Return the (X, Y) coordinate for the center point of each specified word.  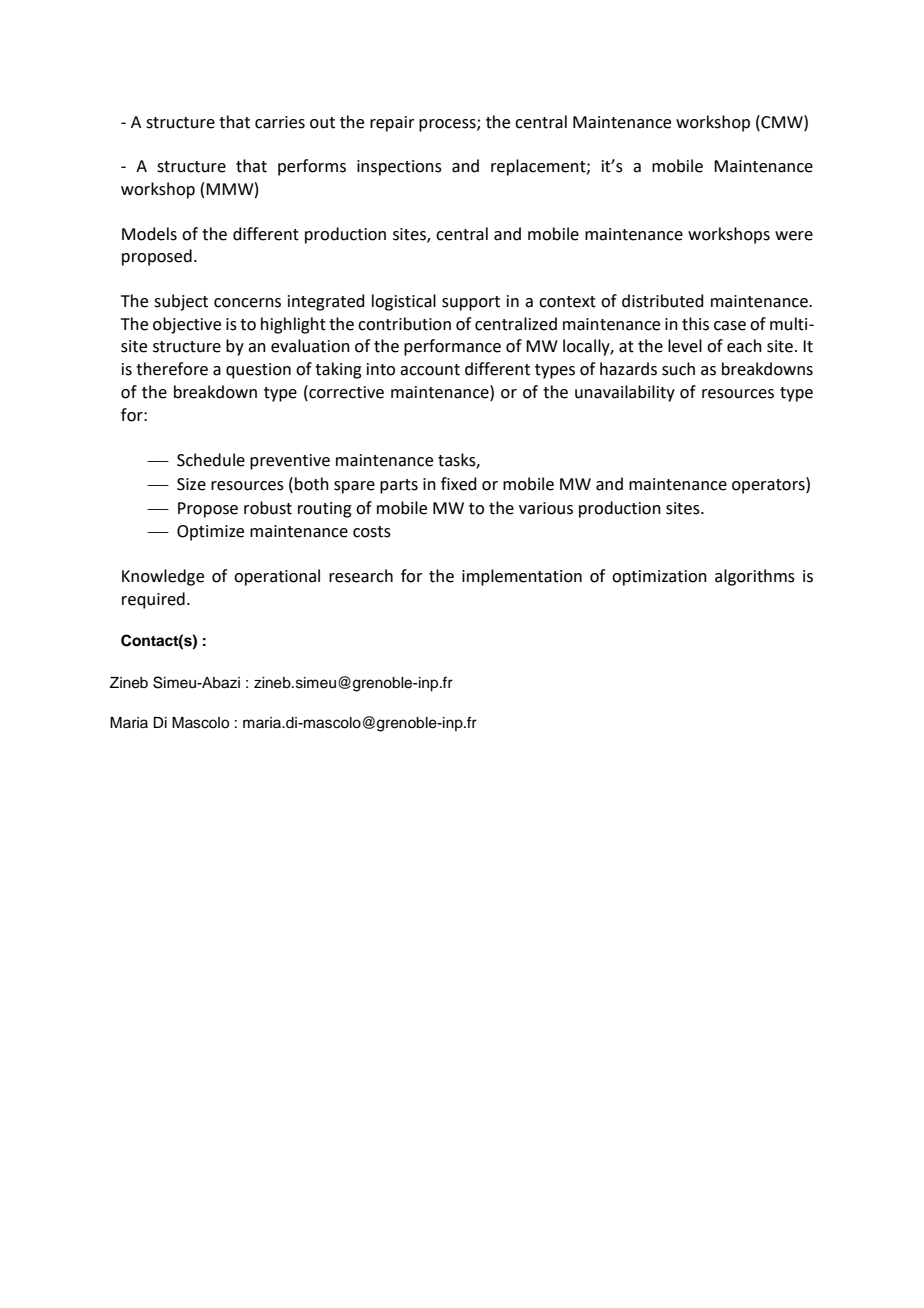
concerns (247, 303)
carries (280, 122)
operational (277, 577)
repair (392, 124)
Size (191, 484)
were (794, 236)
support (471, 303)
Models (149, 234)
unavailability (625, 393)
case (730, 326)
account (430, 370)
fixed (459, 484)
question (258, 371)
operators (769, 485)
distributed (663, 301)
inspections (399, 168)
